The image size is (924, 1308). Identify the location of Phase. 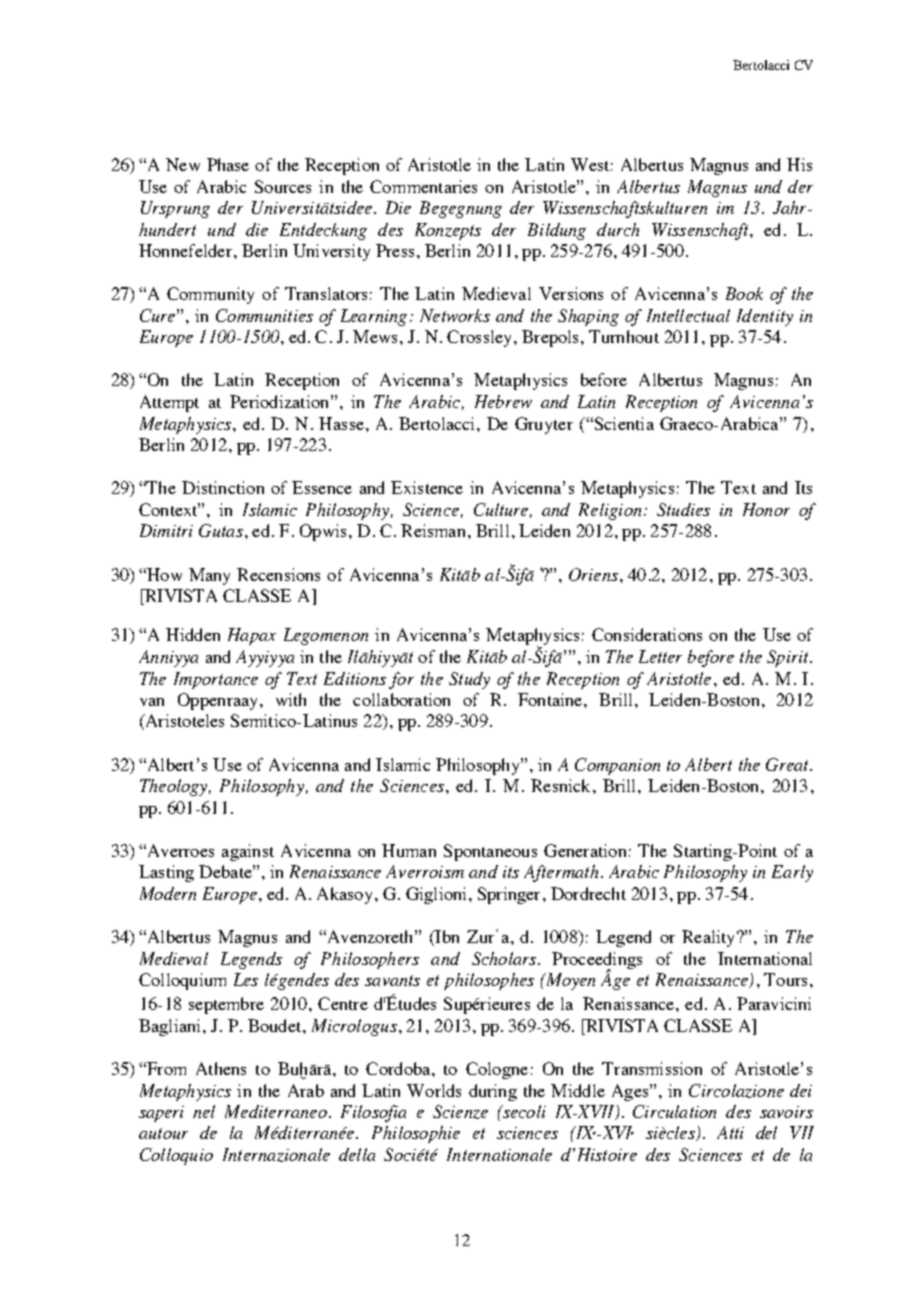
(228, 164).
